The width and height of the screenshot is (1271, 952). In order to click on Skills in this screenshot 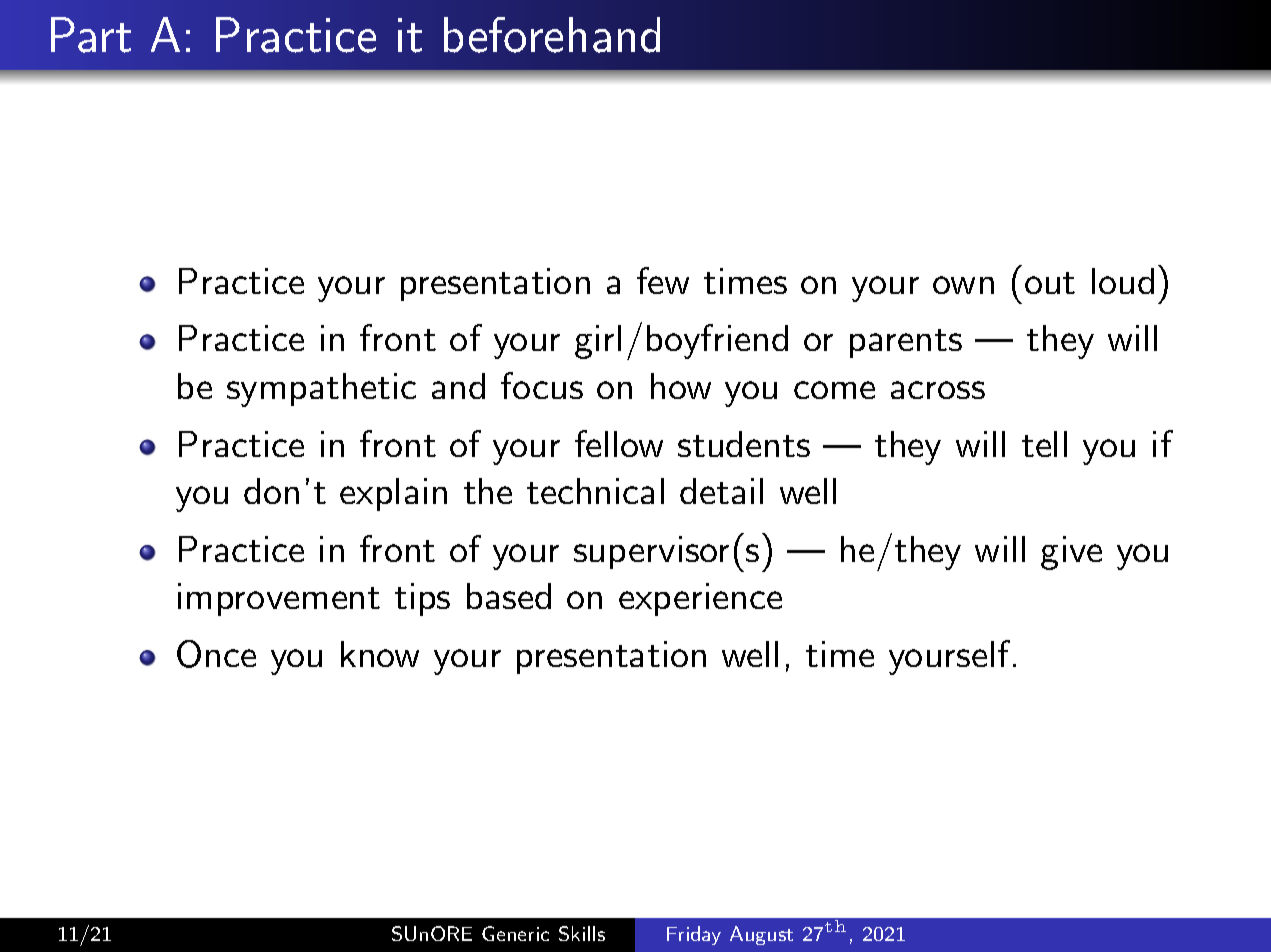, I will do `click(582, 933)`.
